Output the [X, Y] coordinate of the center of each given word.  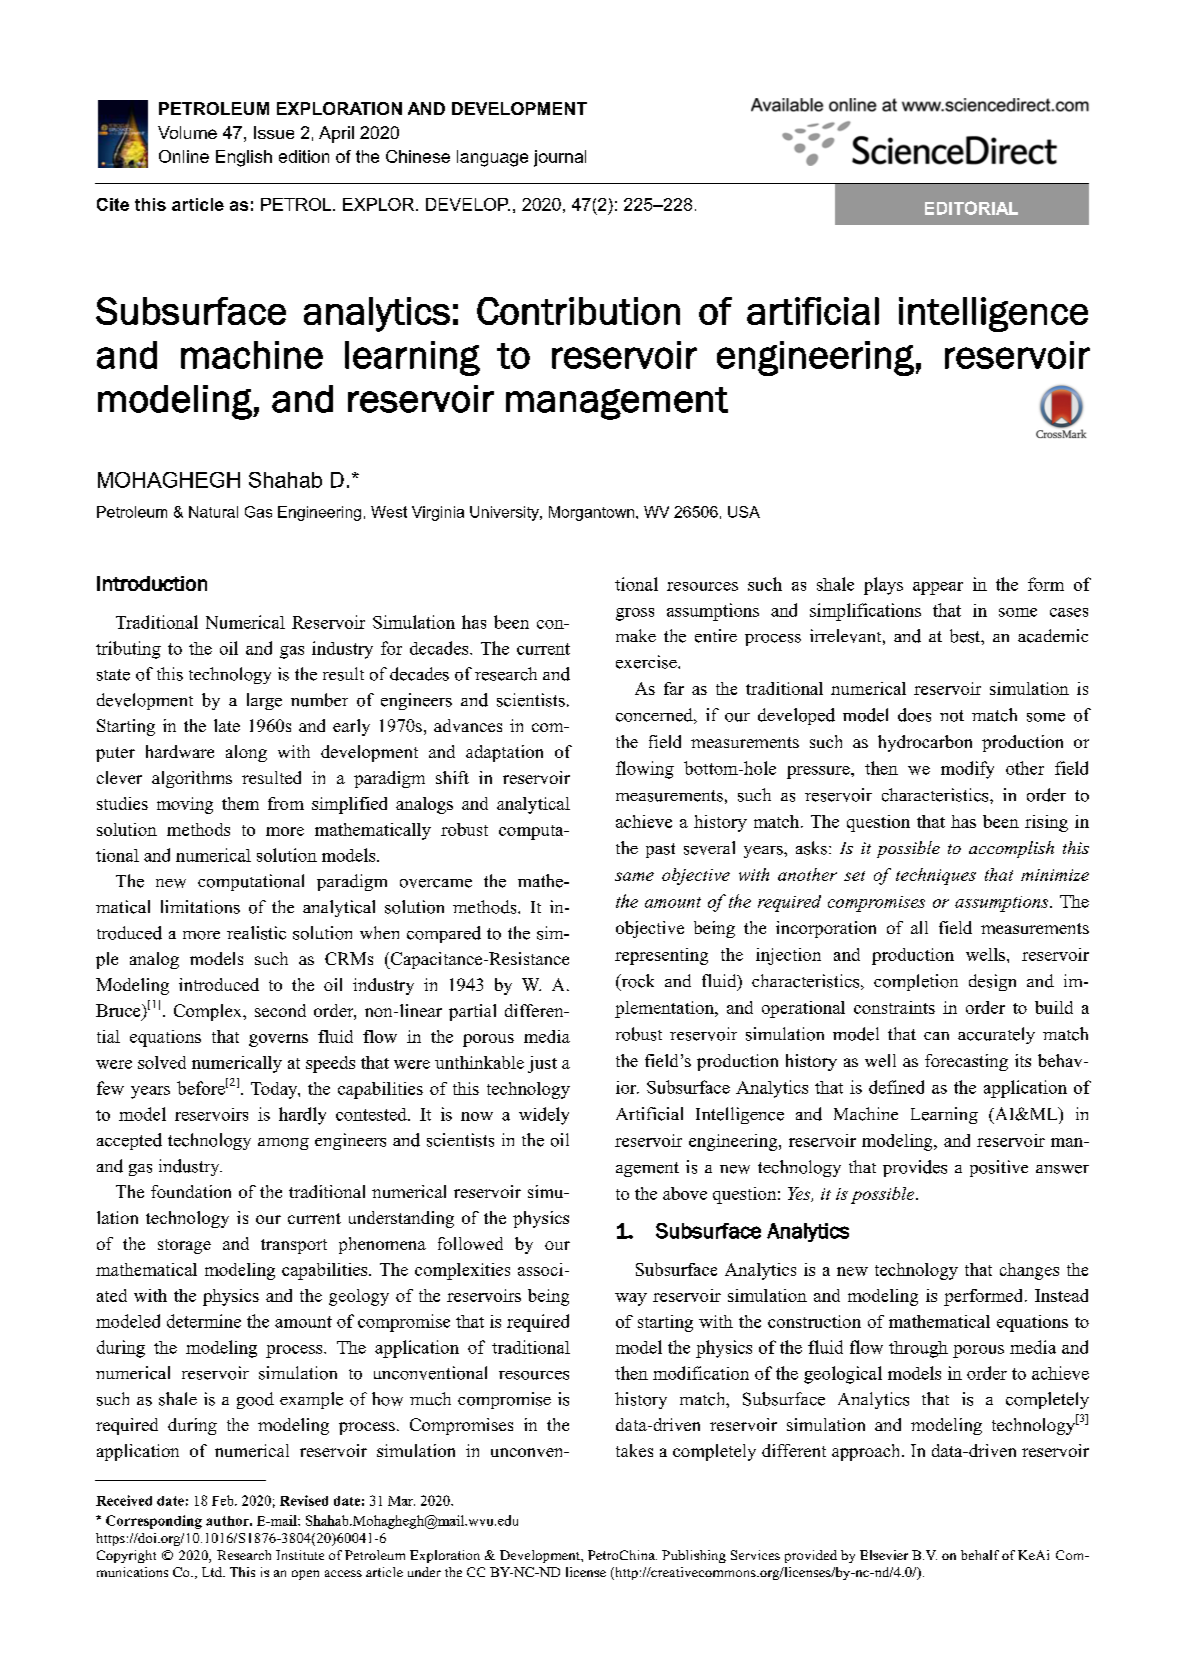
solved [162, 1062]
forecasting [966, 1062]
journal [560, 158]
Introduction [152, 583]
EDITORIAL [971, 208]
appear [938, 588]
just [542, 1064]
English [244, 158]
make [636, 635]
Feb [224, 1500]
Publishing [694, 1556]
